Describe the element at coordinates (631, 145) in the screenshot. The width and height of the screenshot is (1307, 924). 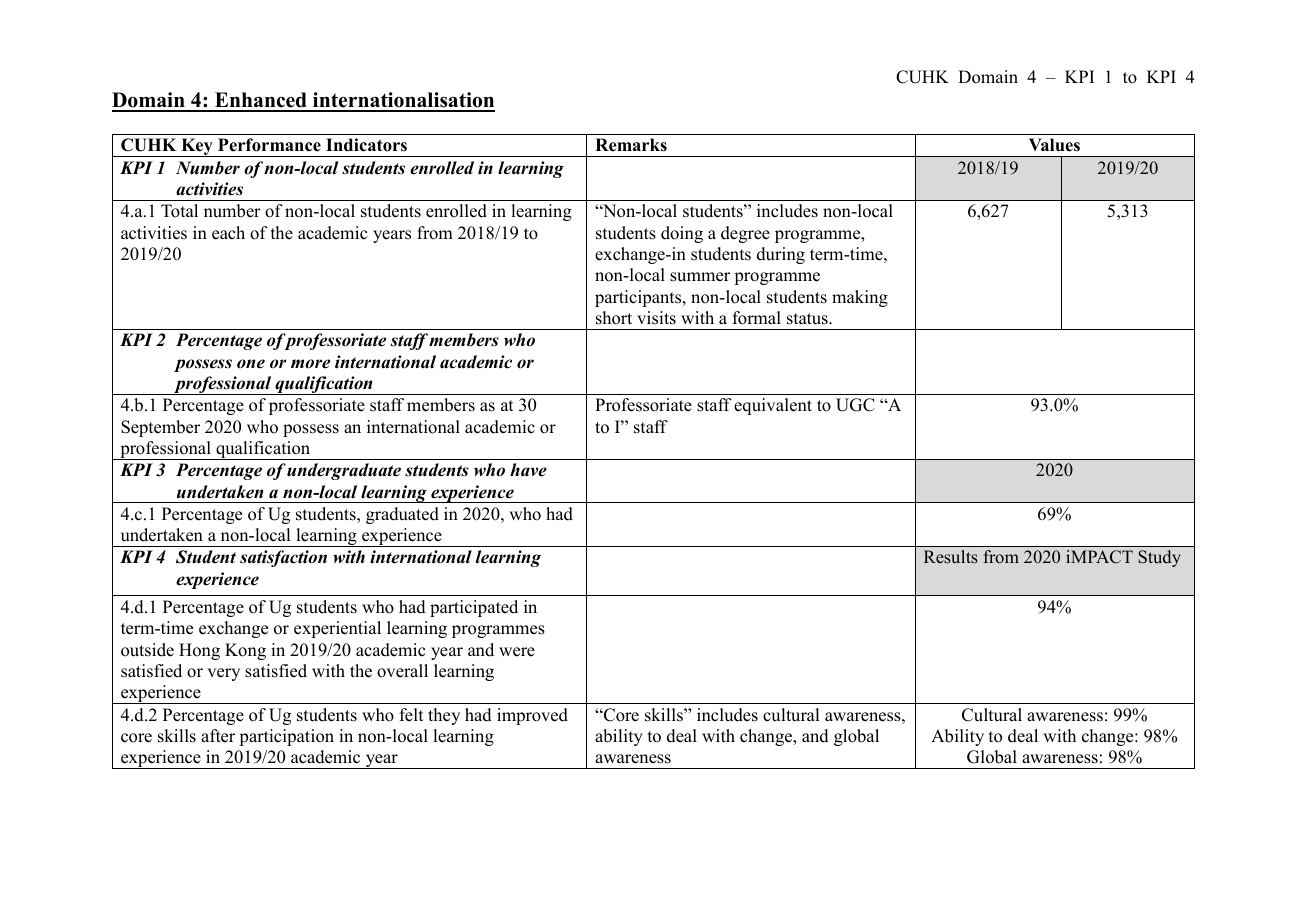
I see `Remarks` at that location.
